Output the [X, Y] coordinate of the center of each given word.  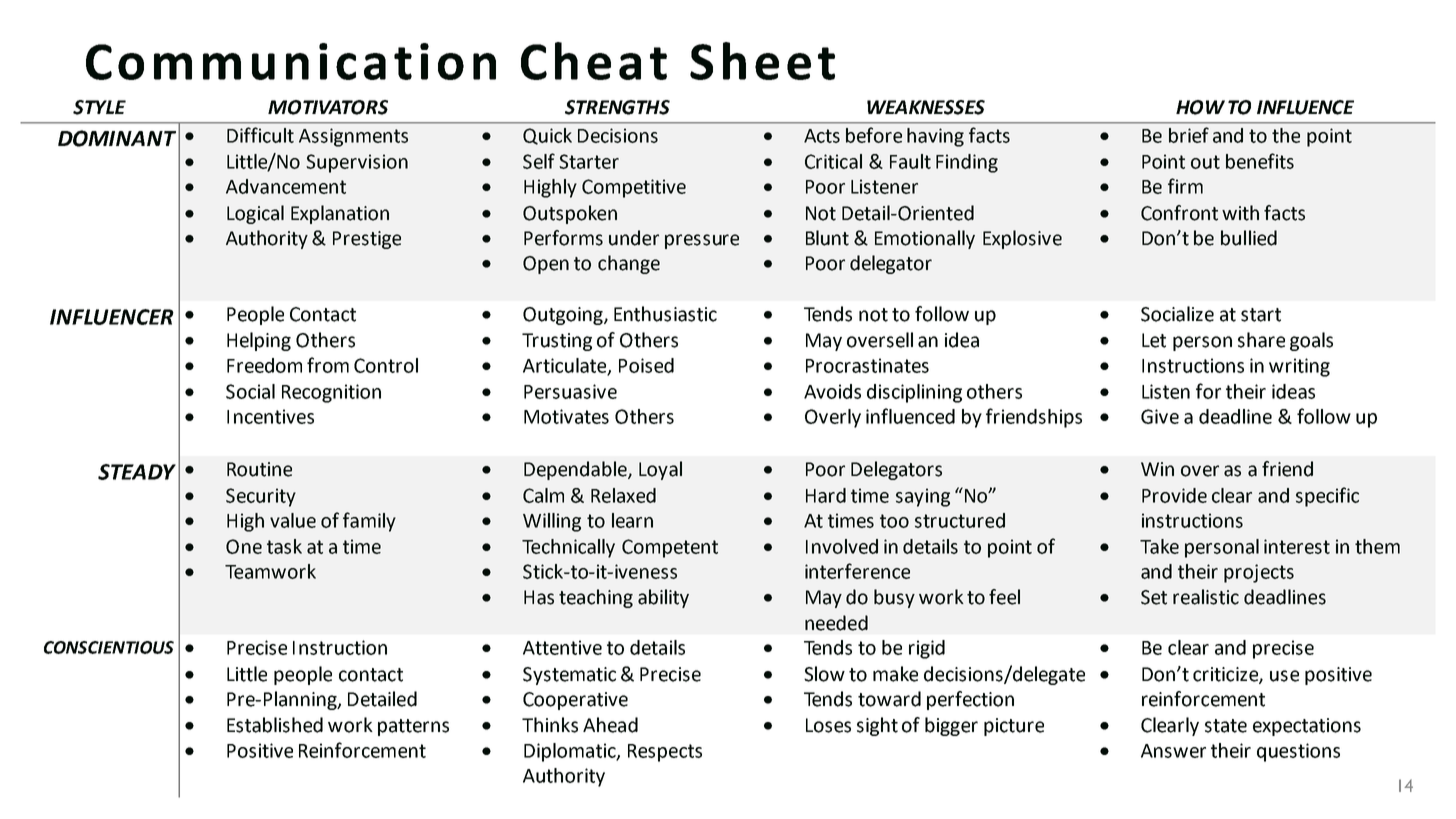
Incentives [270, 416]
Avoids [832, 391]
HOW [1200, 107]
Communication [291, 61]
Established [275, 725]
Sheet [762, 61]
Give [1160, 416]
